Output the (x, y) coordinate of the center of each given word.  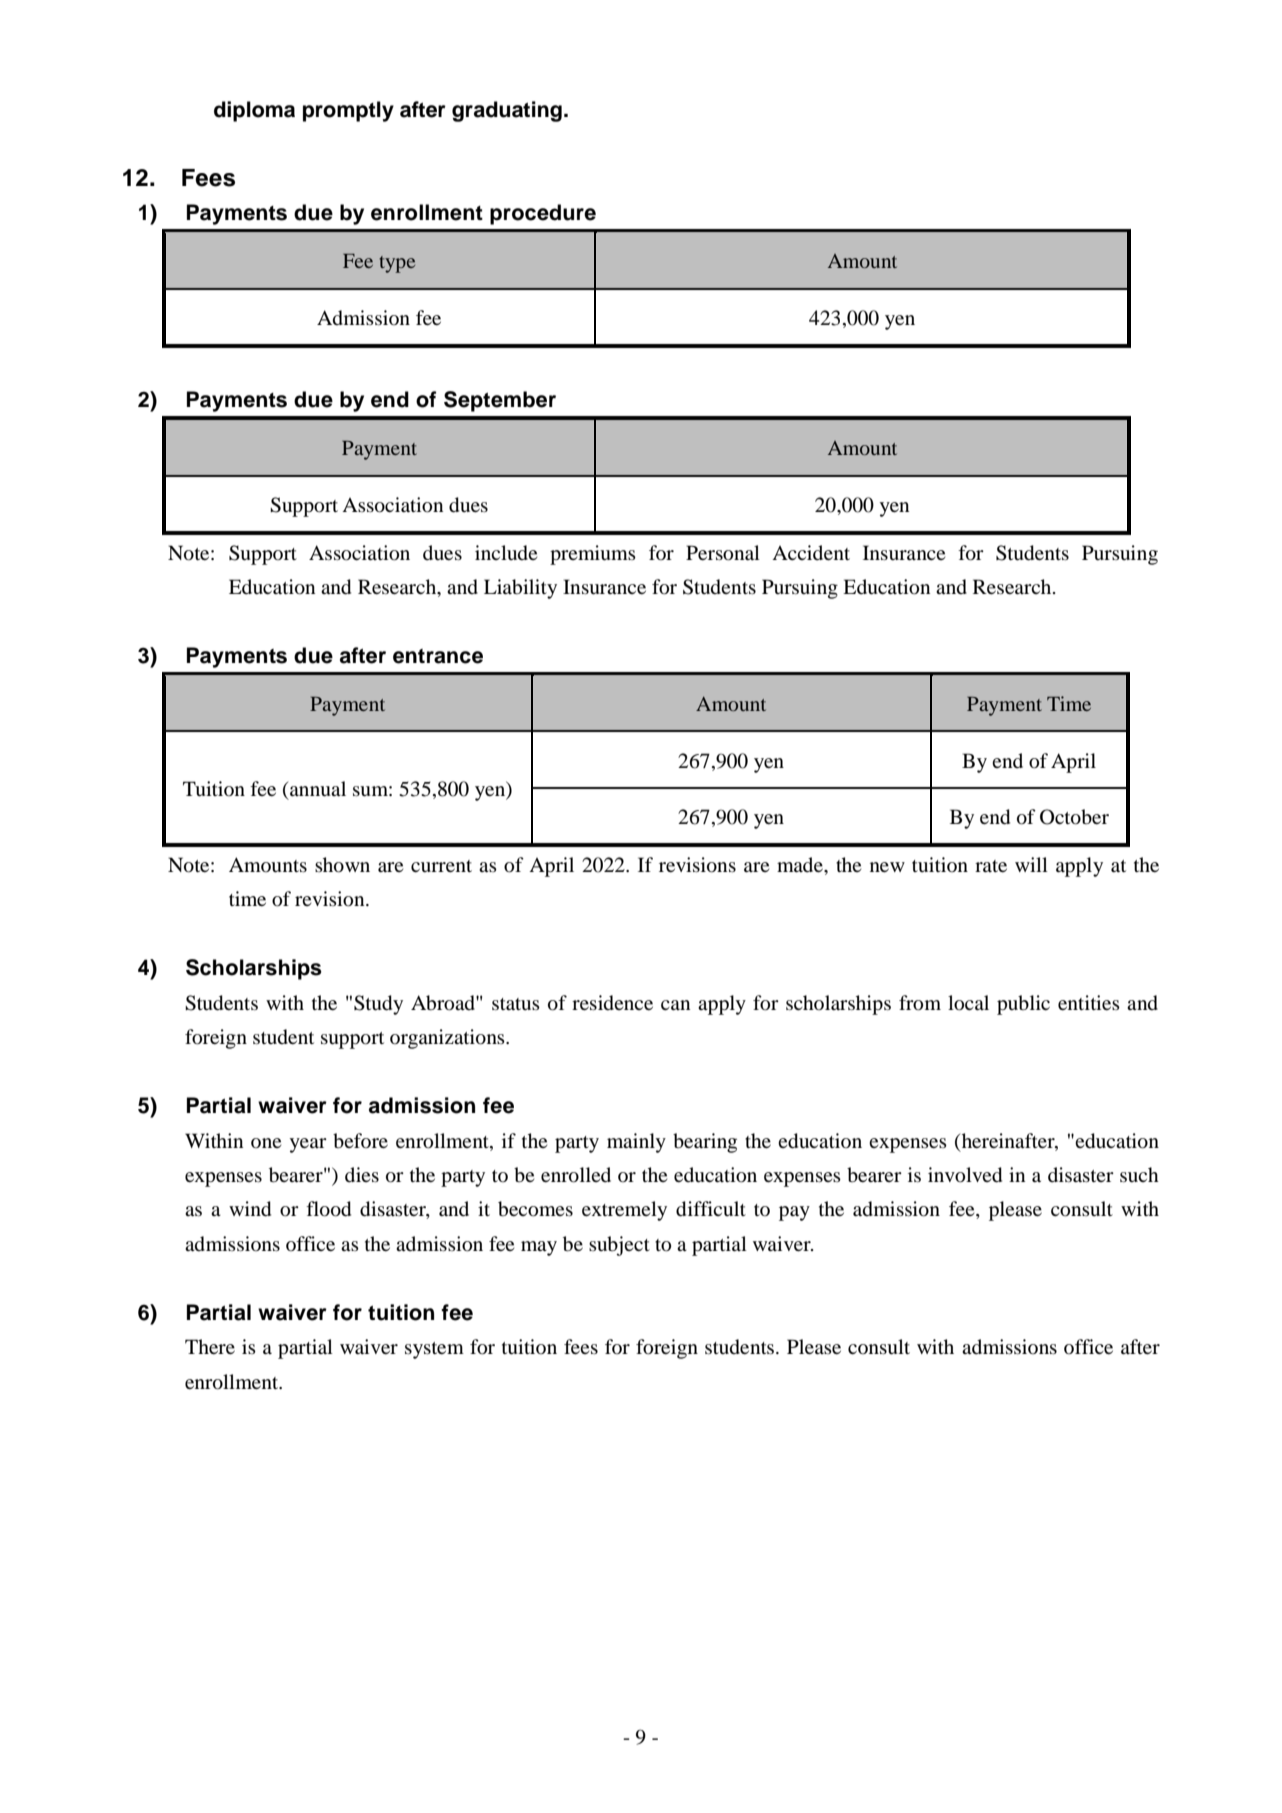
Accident (811, 552)
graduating (507, 111)
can (675, 1005)
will (1031, 864)
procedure (543, 214)
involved (965, 1175)
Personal (723, 553)
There (210, 1346)
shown (342, 865)
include (506, 553)
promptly (348, 111)
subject (619, 1246)
